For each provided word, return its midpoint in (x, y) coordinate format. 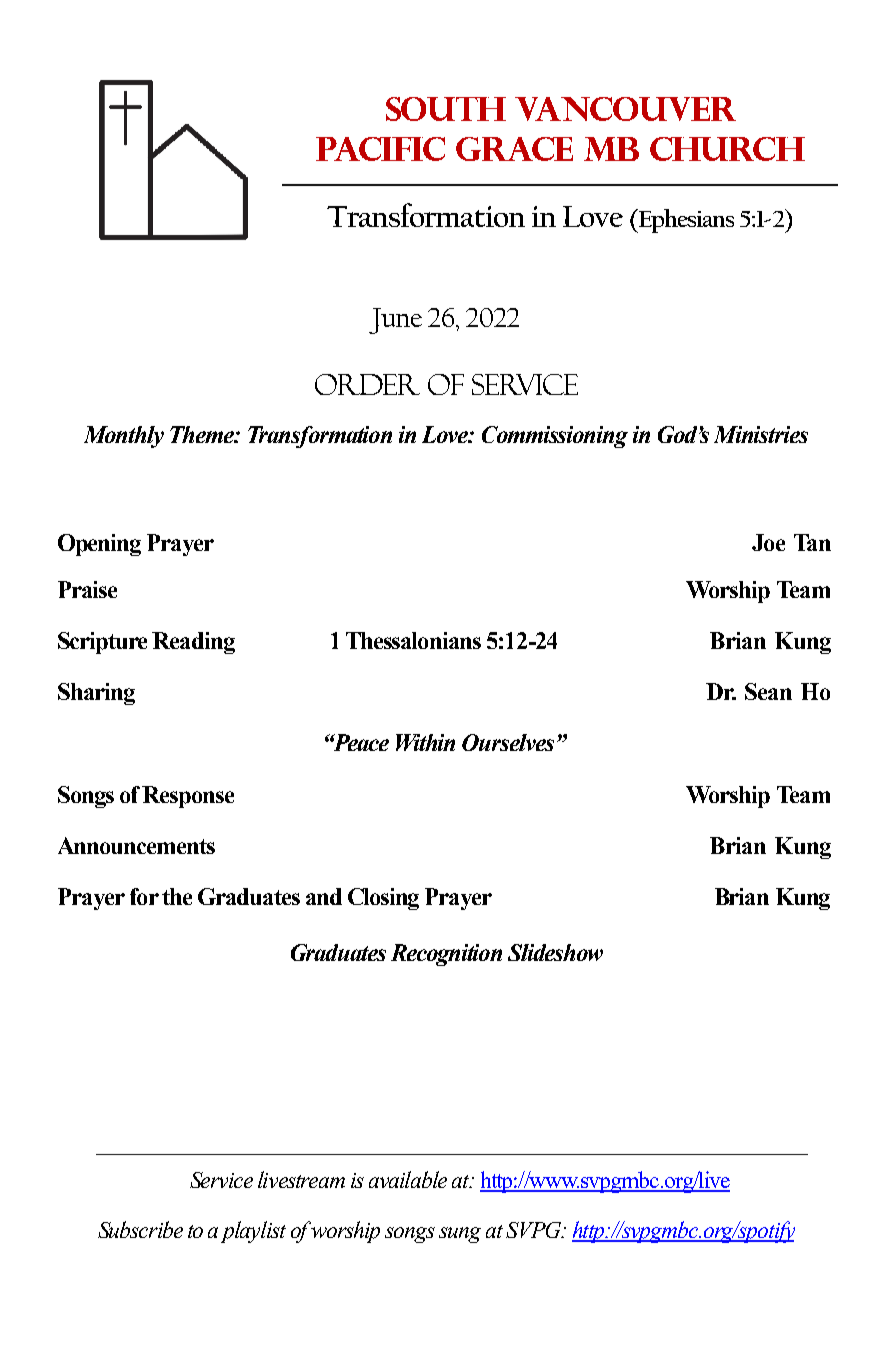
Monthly (124, 437)
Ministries (761, 434)
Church (727, 149)
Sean (768, 691)
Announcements (136, 845)
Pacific (380, 149)
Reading (193, 643)
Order (367, 384)
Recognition (446, 955)
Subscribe (140, 1229)
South (446, 109)
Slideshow (555, 952)
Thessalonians (413, 640)
